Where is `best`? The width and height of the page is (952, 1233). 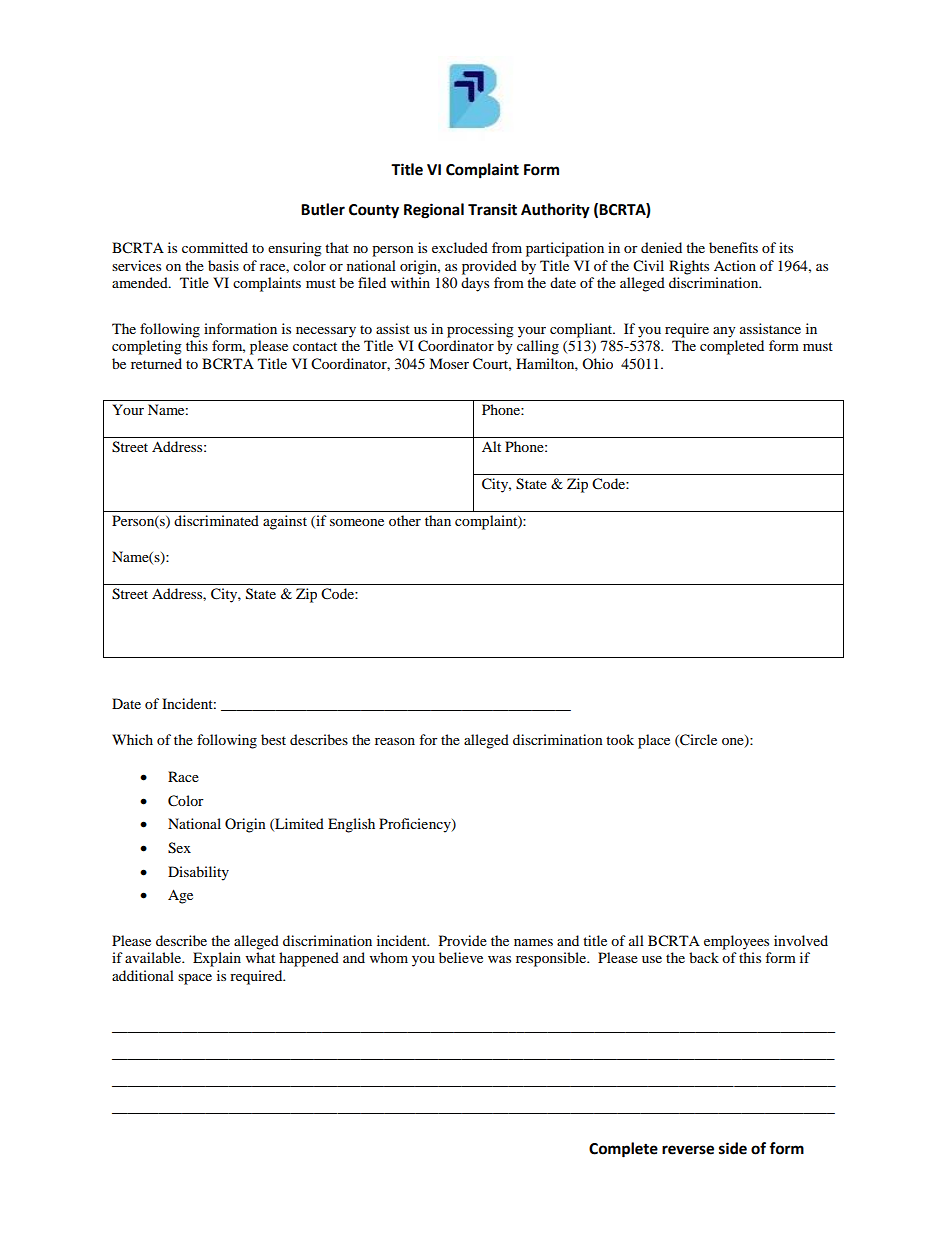 best is located at coordinates (273, 739).
